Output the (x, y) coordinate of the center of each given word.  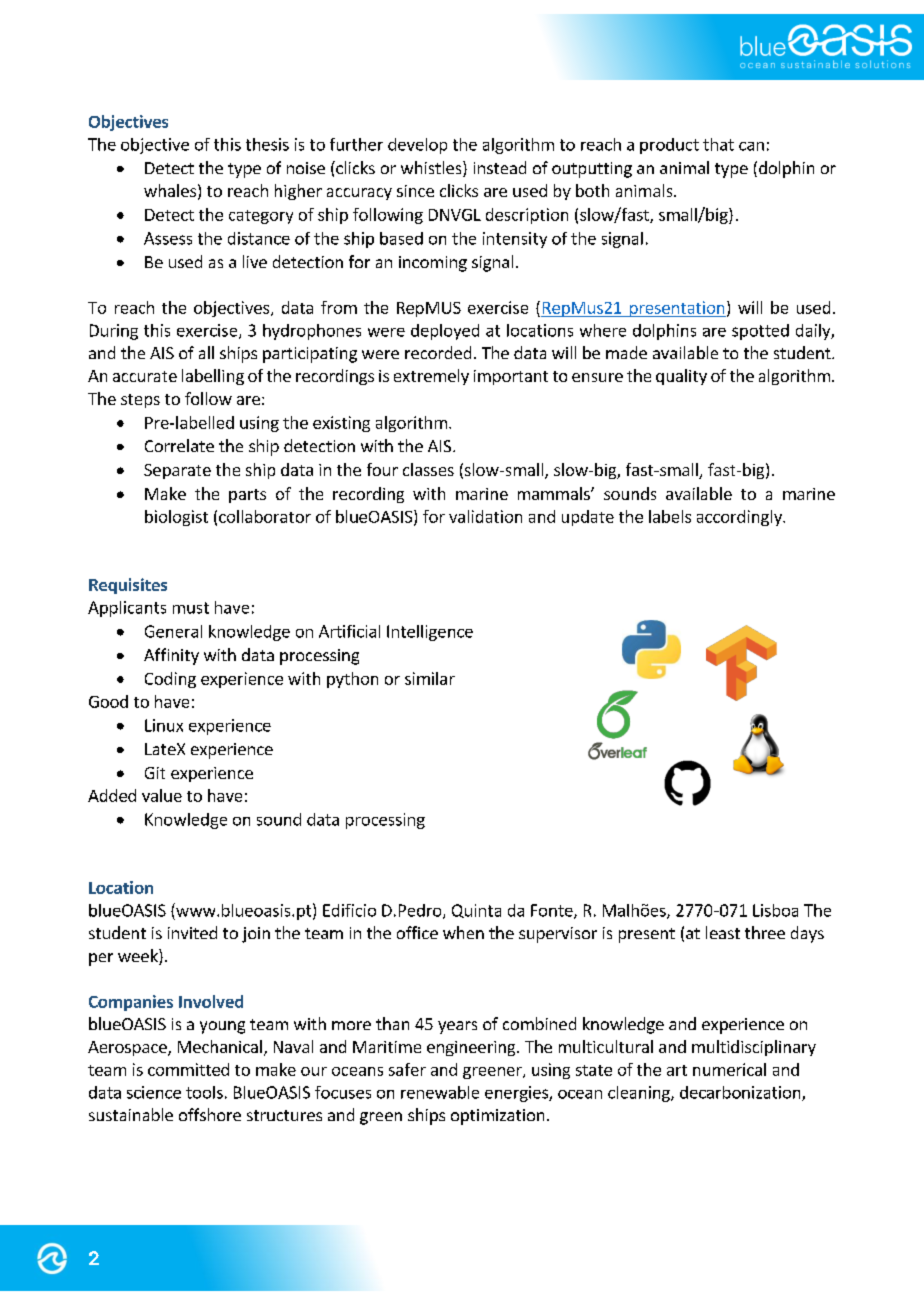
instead (500, 167)
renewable (440, 1092)
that (718, 144)
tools (204, 1092)
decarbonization (741, 1093)
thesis (267, 144)
